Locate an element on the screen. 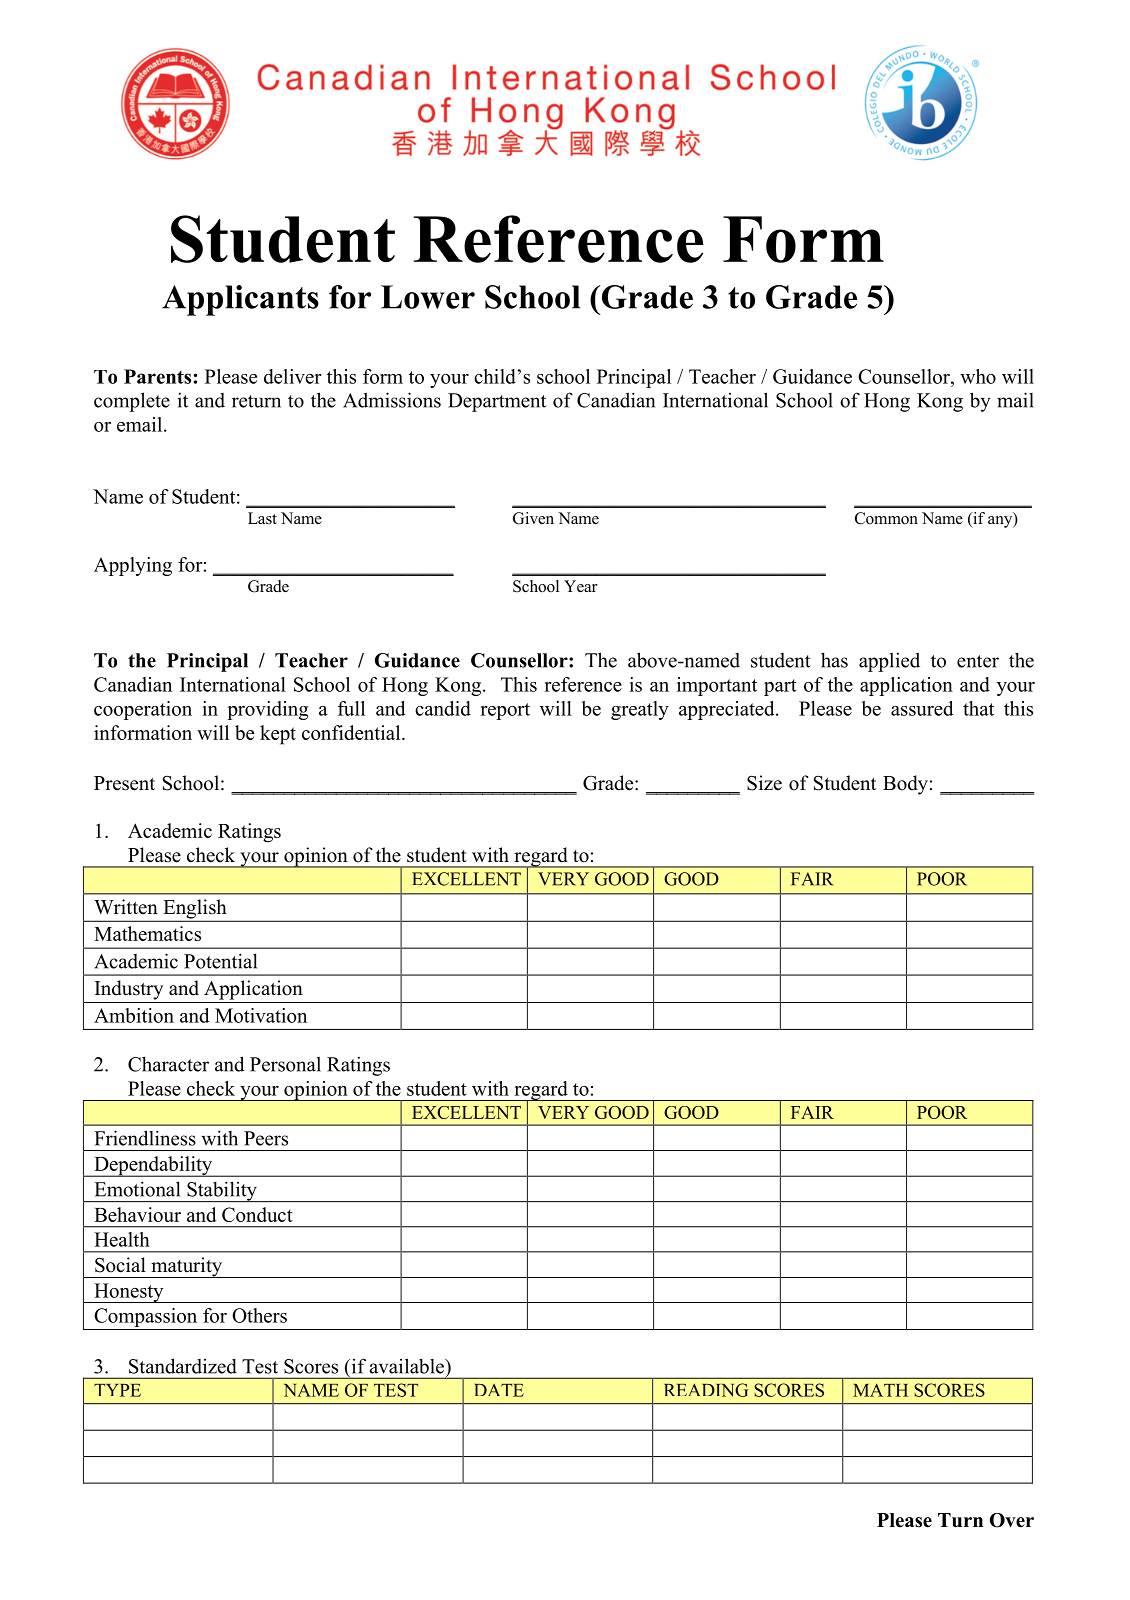 This screenshot has width=1130, height=1600. English is located at coordinates (195, 910).
